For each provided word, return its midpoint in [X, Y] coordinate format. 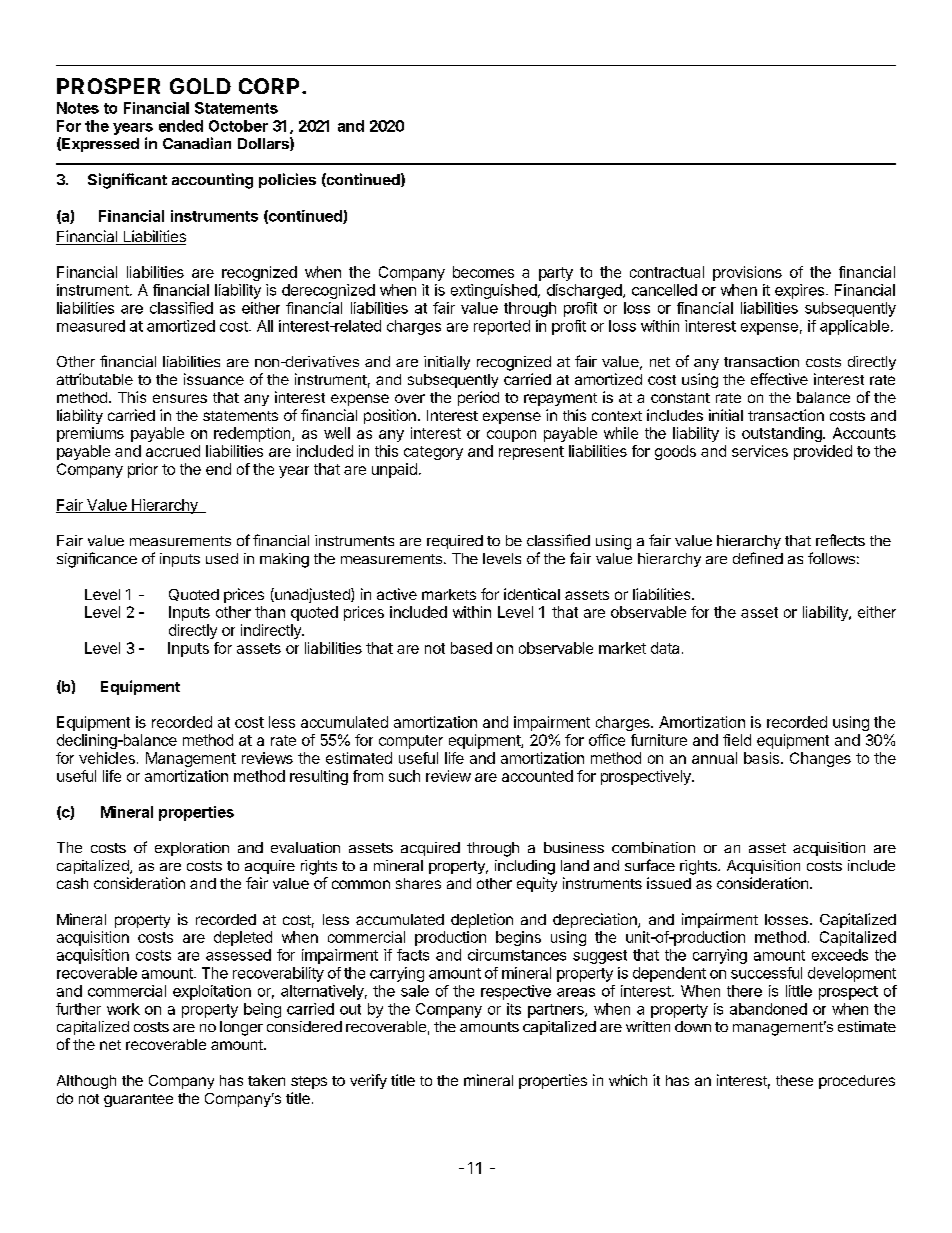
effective [779, 379]
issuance [214, 379]
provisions [747, 273]
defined [758, 558]
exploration [192, 849]
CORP [269, 86]
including [525, 867]
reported [502, 327]
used [222, 558]
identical [532, 594]
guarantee [138, 1100]
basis [761, 758]
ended [181, 126]
